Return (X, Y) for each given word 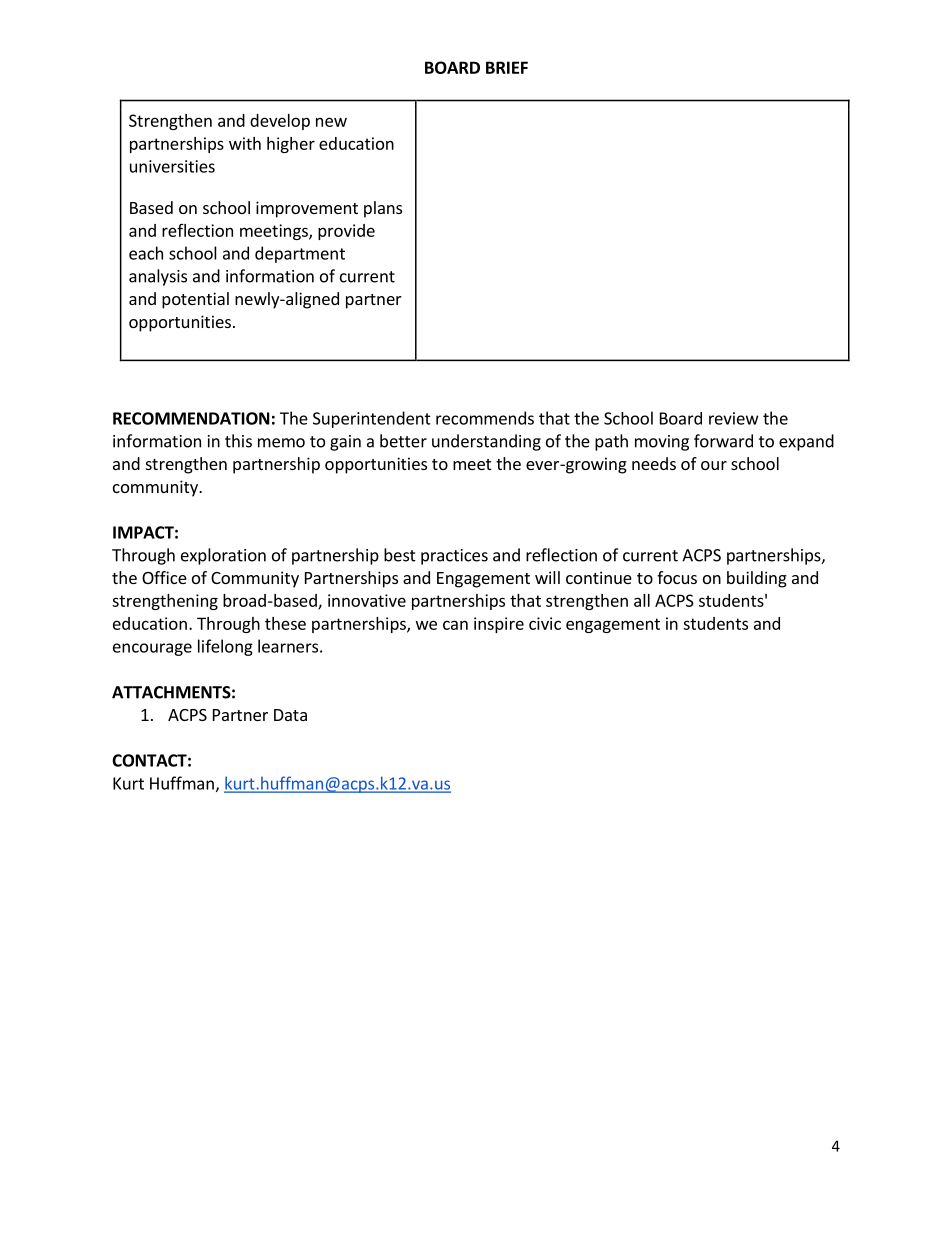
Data (290, 715)
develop (280, 122)
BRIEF (507, 67)
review (734, 418)
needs (654, 463)
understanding (486, 442)
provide (346, 232)
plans (383, 209)
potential (195, 300)
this (238, 441)
